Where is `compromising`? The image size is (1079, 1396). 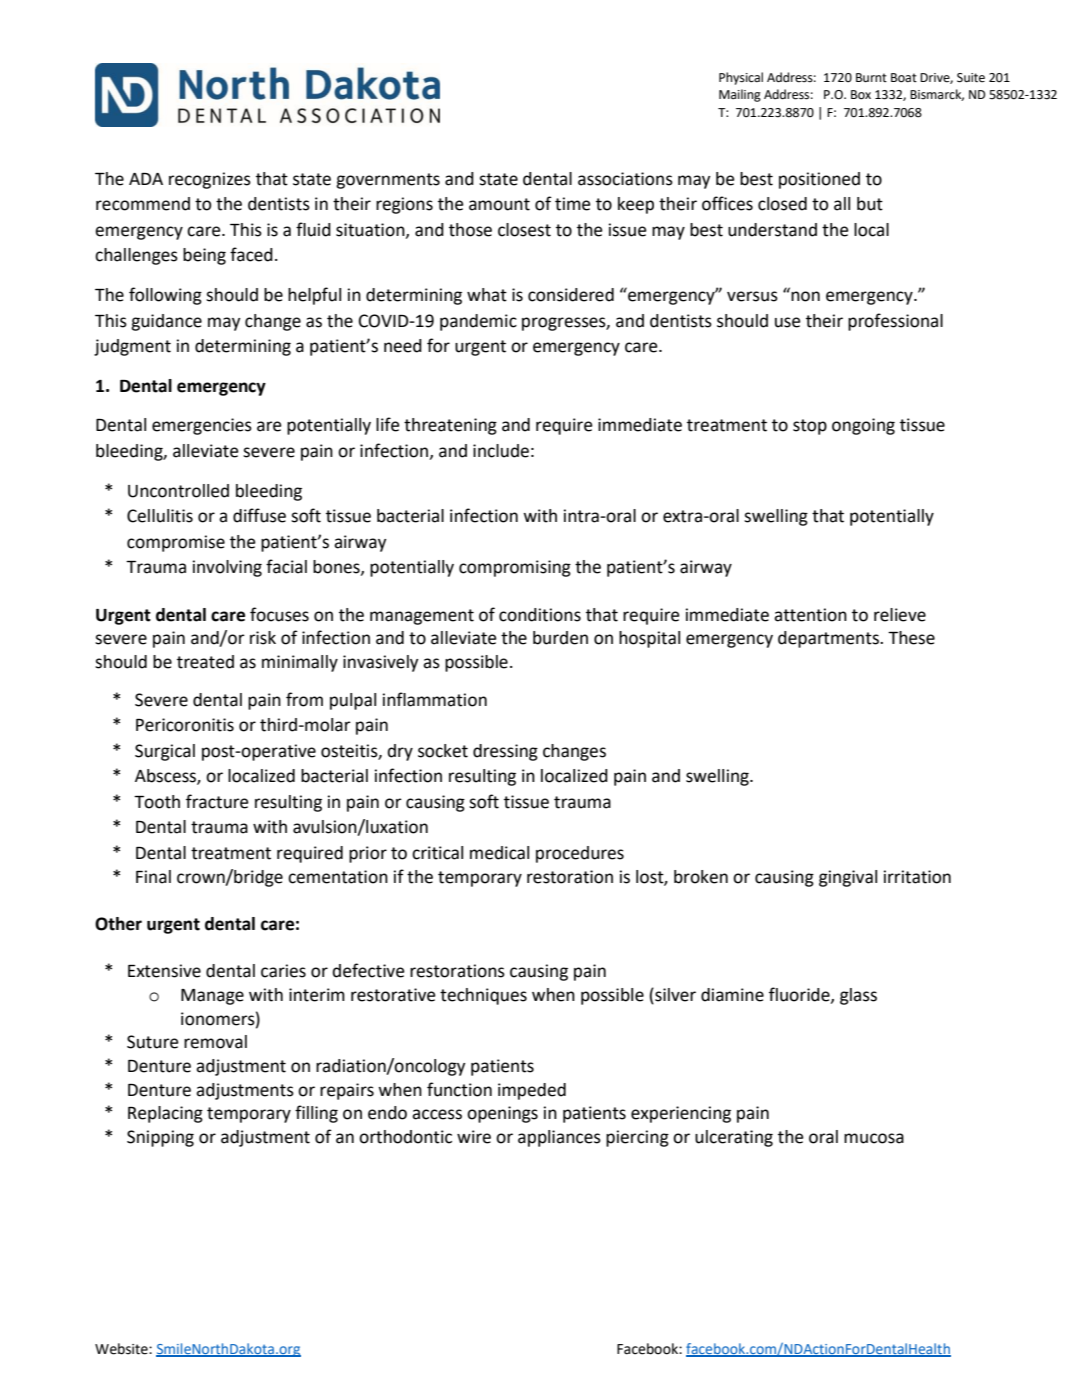 compromising is located at coordinates (515, 568).
